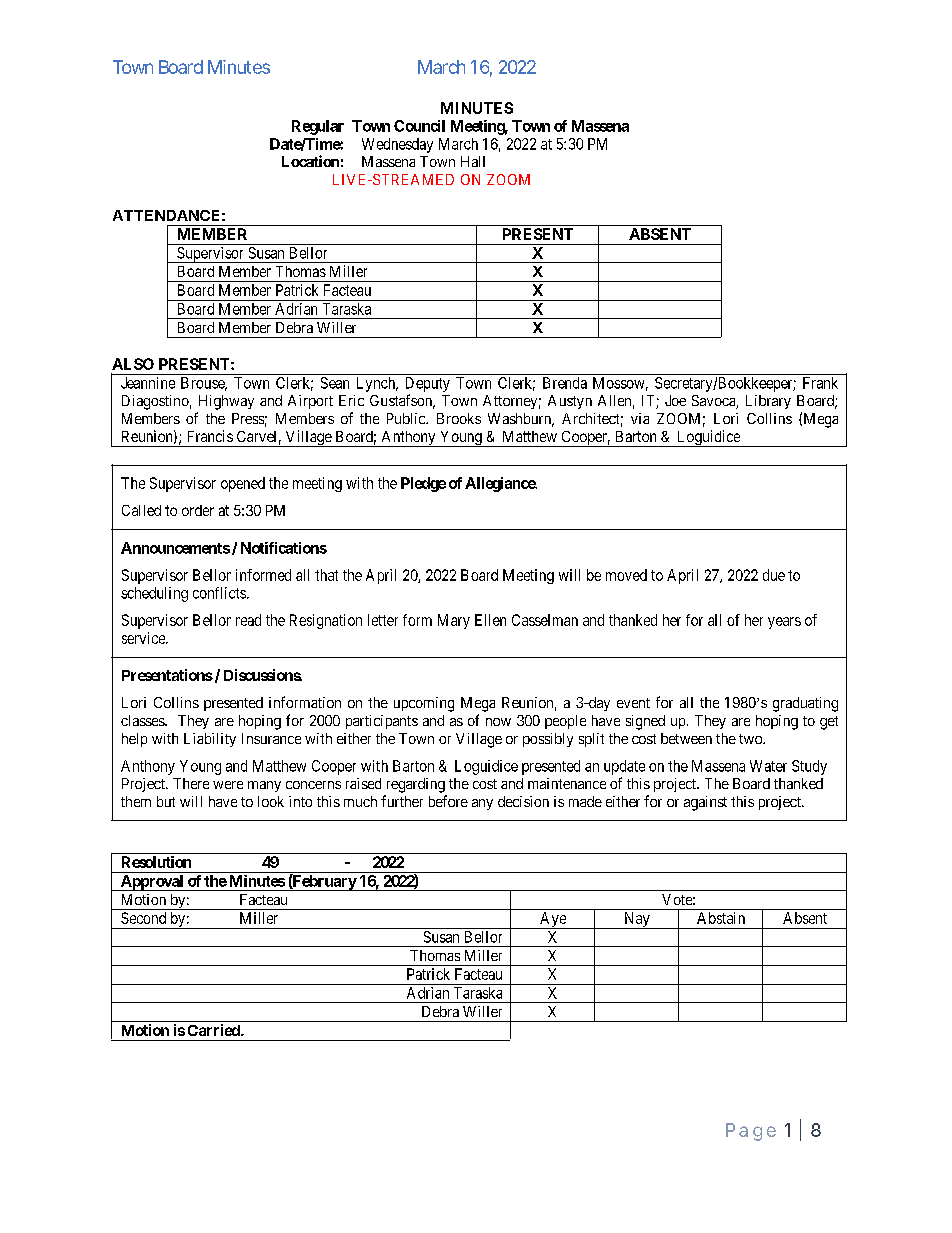  What do you see at coordinates (198, 510) in the page?
I see `order` at bounding box center [198, 510].
